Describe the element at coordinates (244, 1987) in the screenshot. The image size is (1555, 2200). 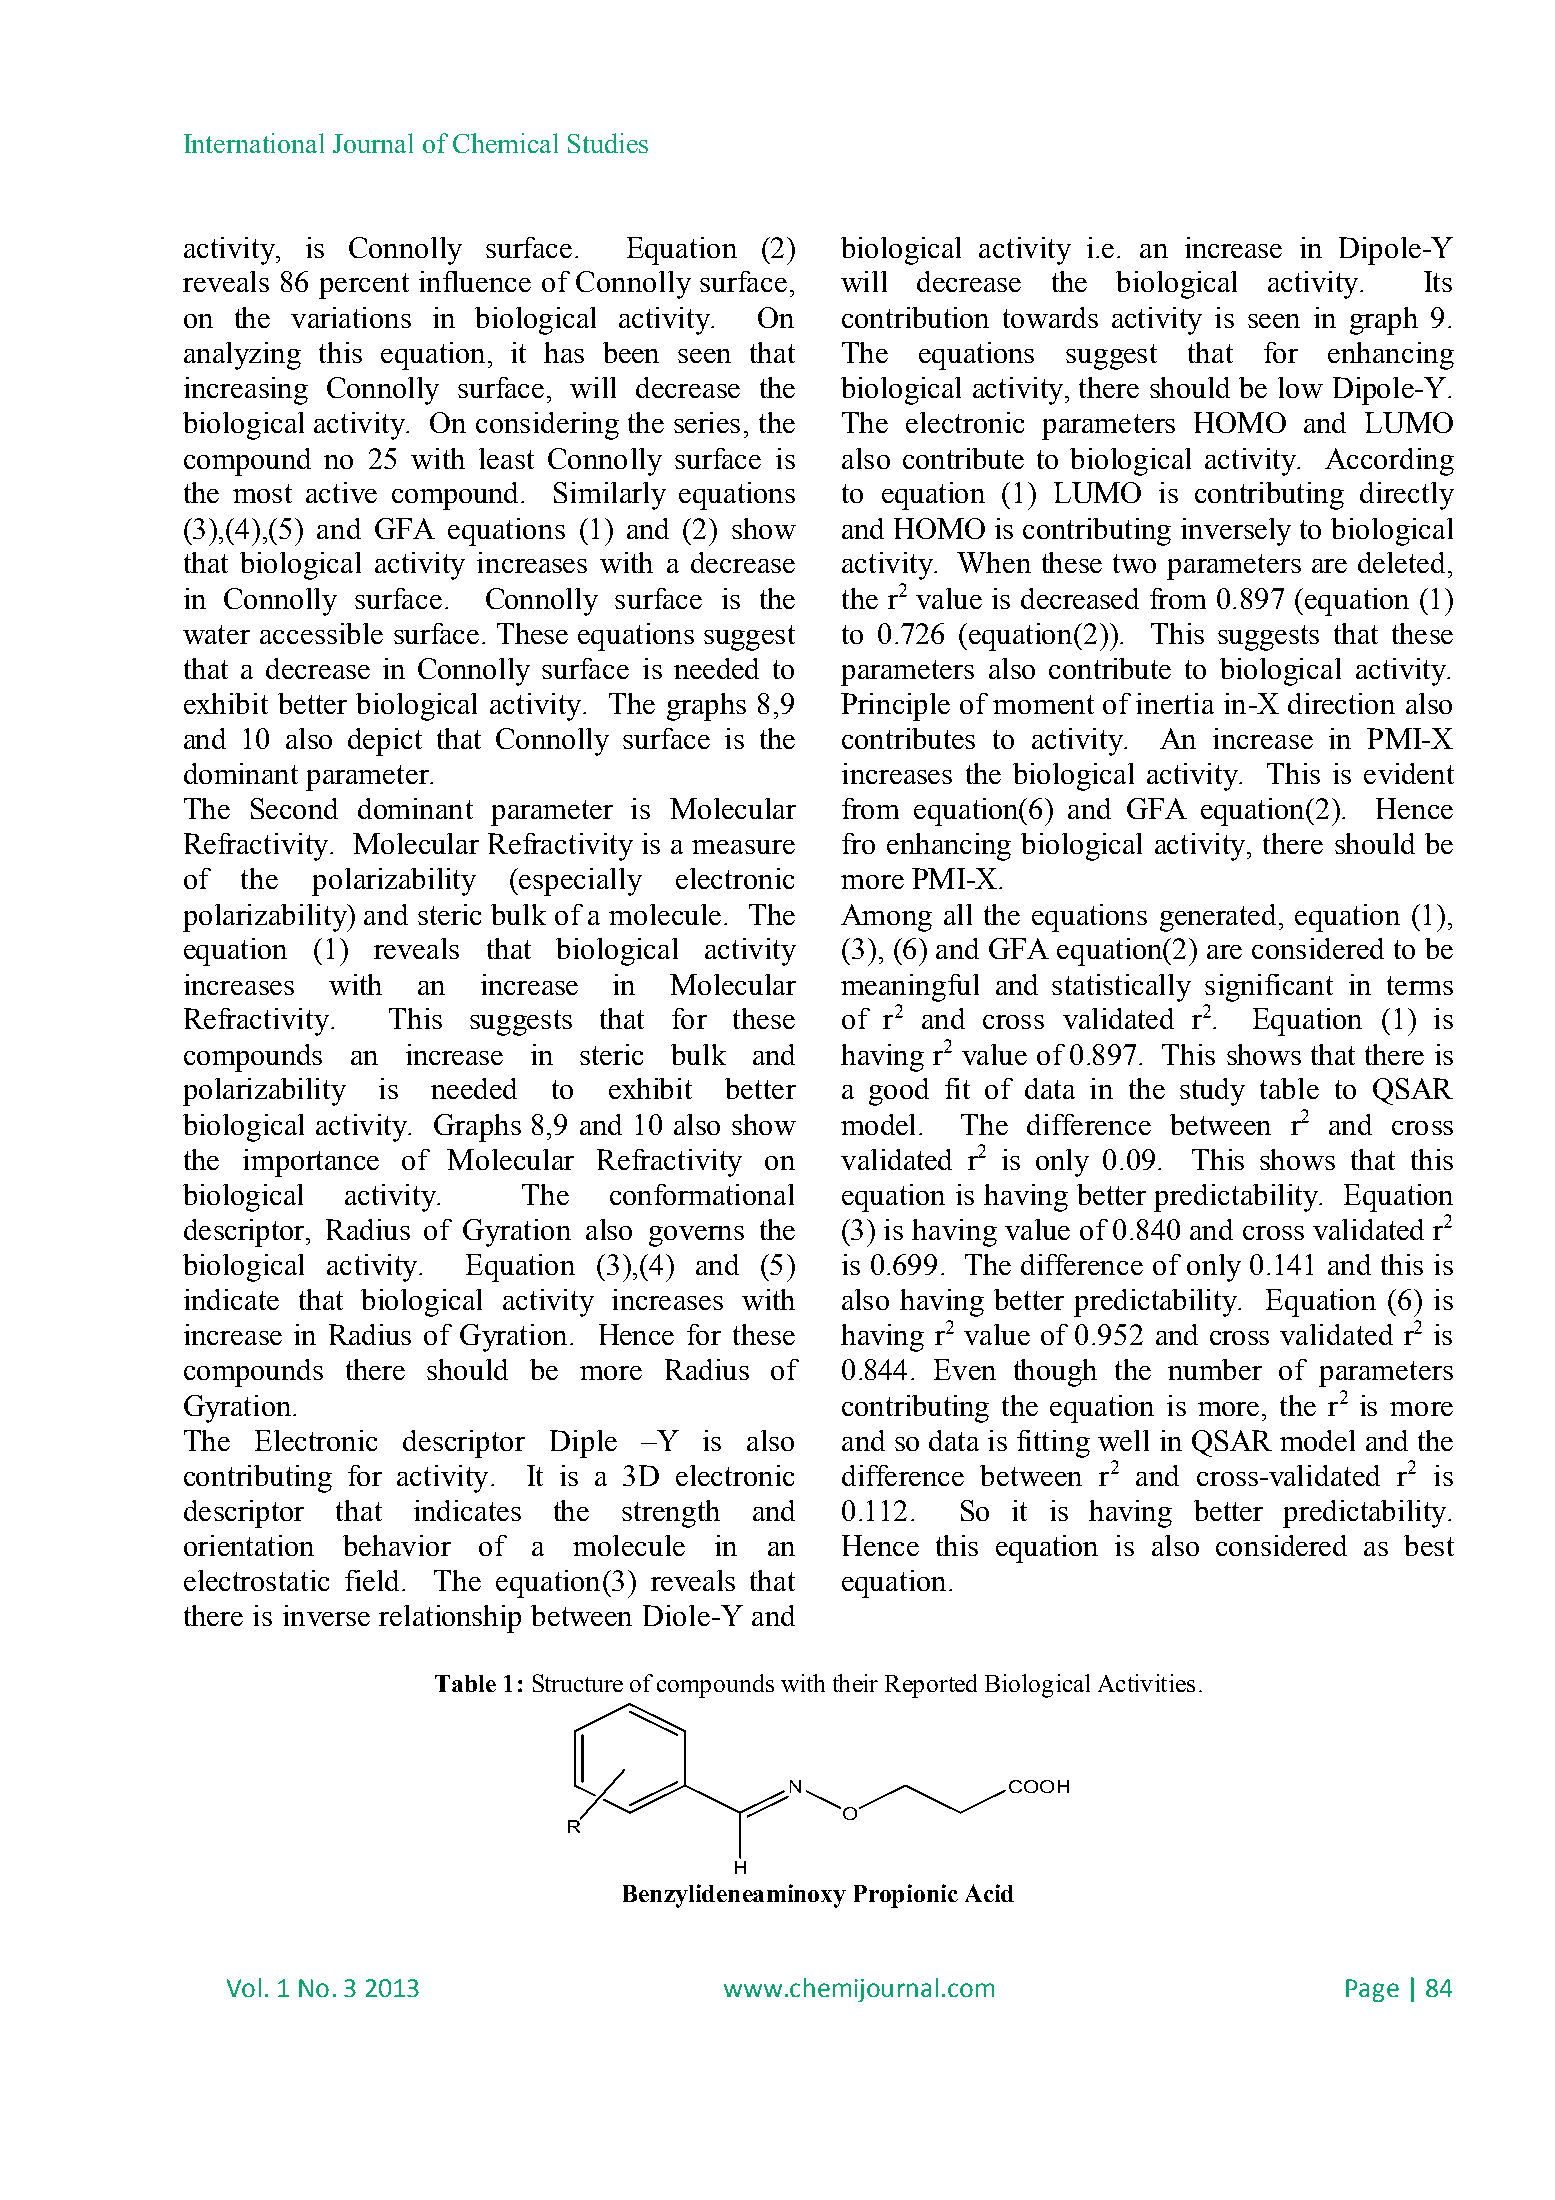
I see `Vol` at that location.
